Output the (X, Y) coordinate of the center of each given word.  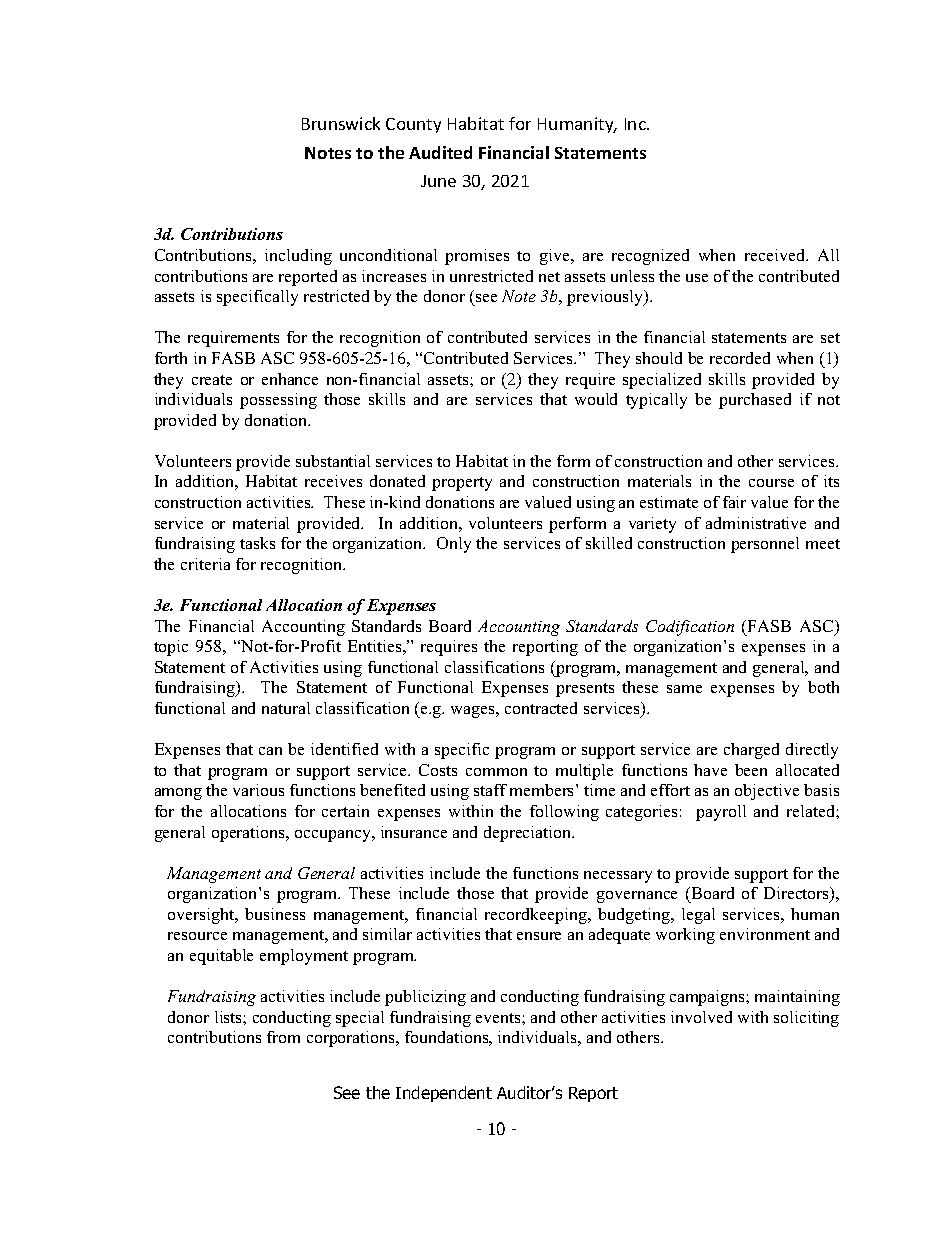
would (596, 399)
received (776, 255)
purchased (755, 401)
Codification (690, 628)
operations (250, 834)
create (212, 380)
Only (454, 545)
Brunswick (341, 123)
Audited (440, 152)
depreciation (529, 834)
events (499, 1018)
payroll (721, 813)
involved (701, 1017)
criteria (205, 564)
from (283, 1037)
